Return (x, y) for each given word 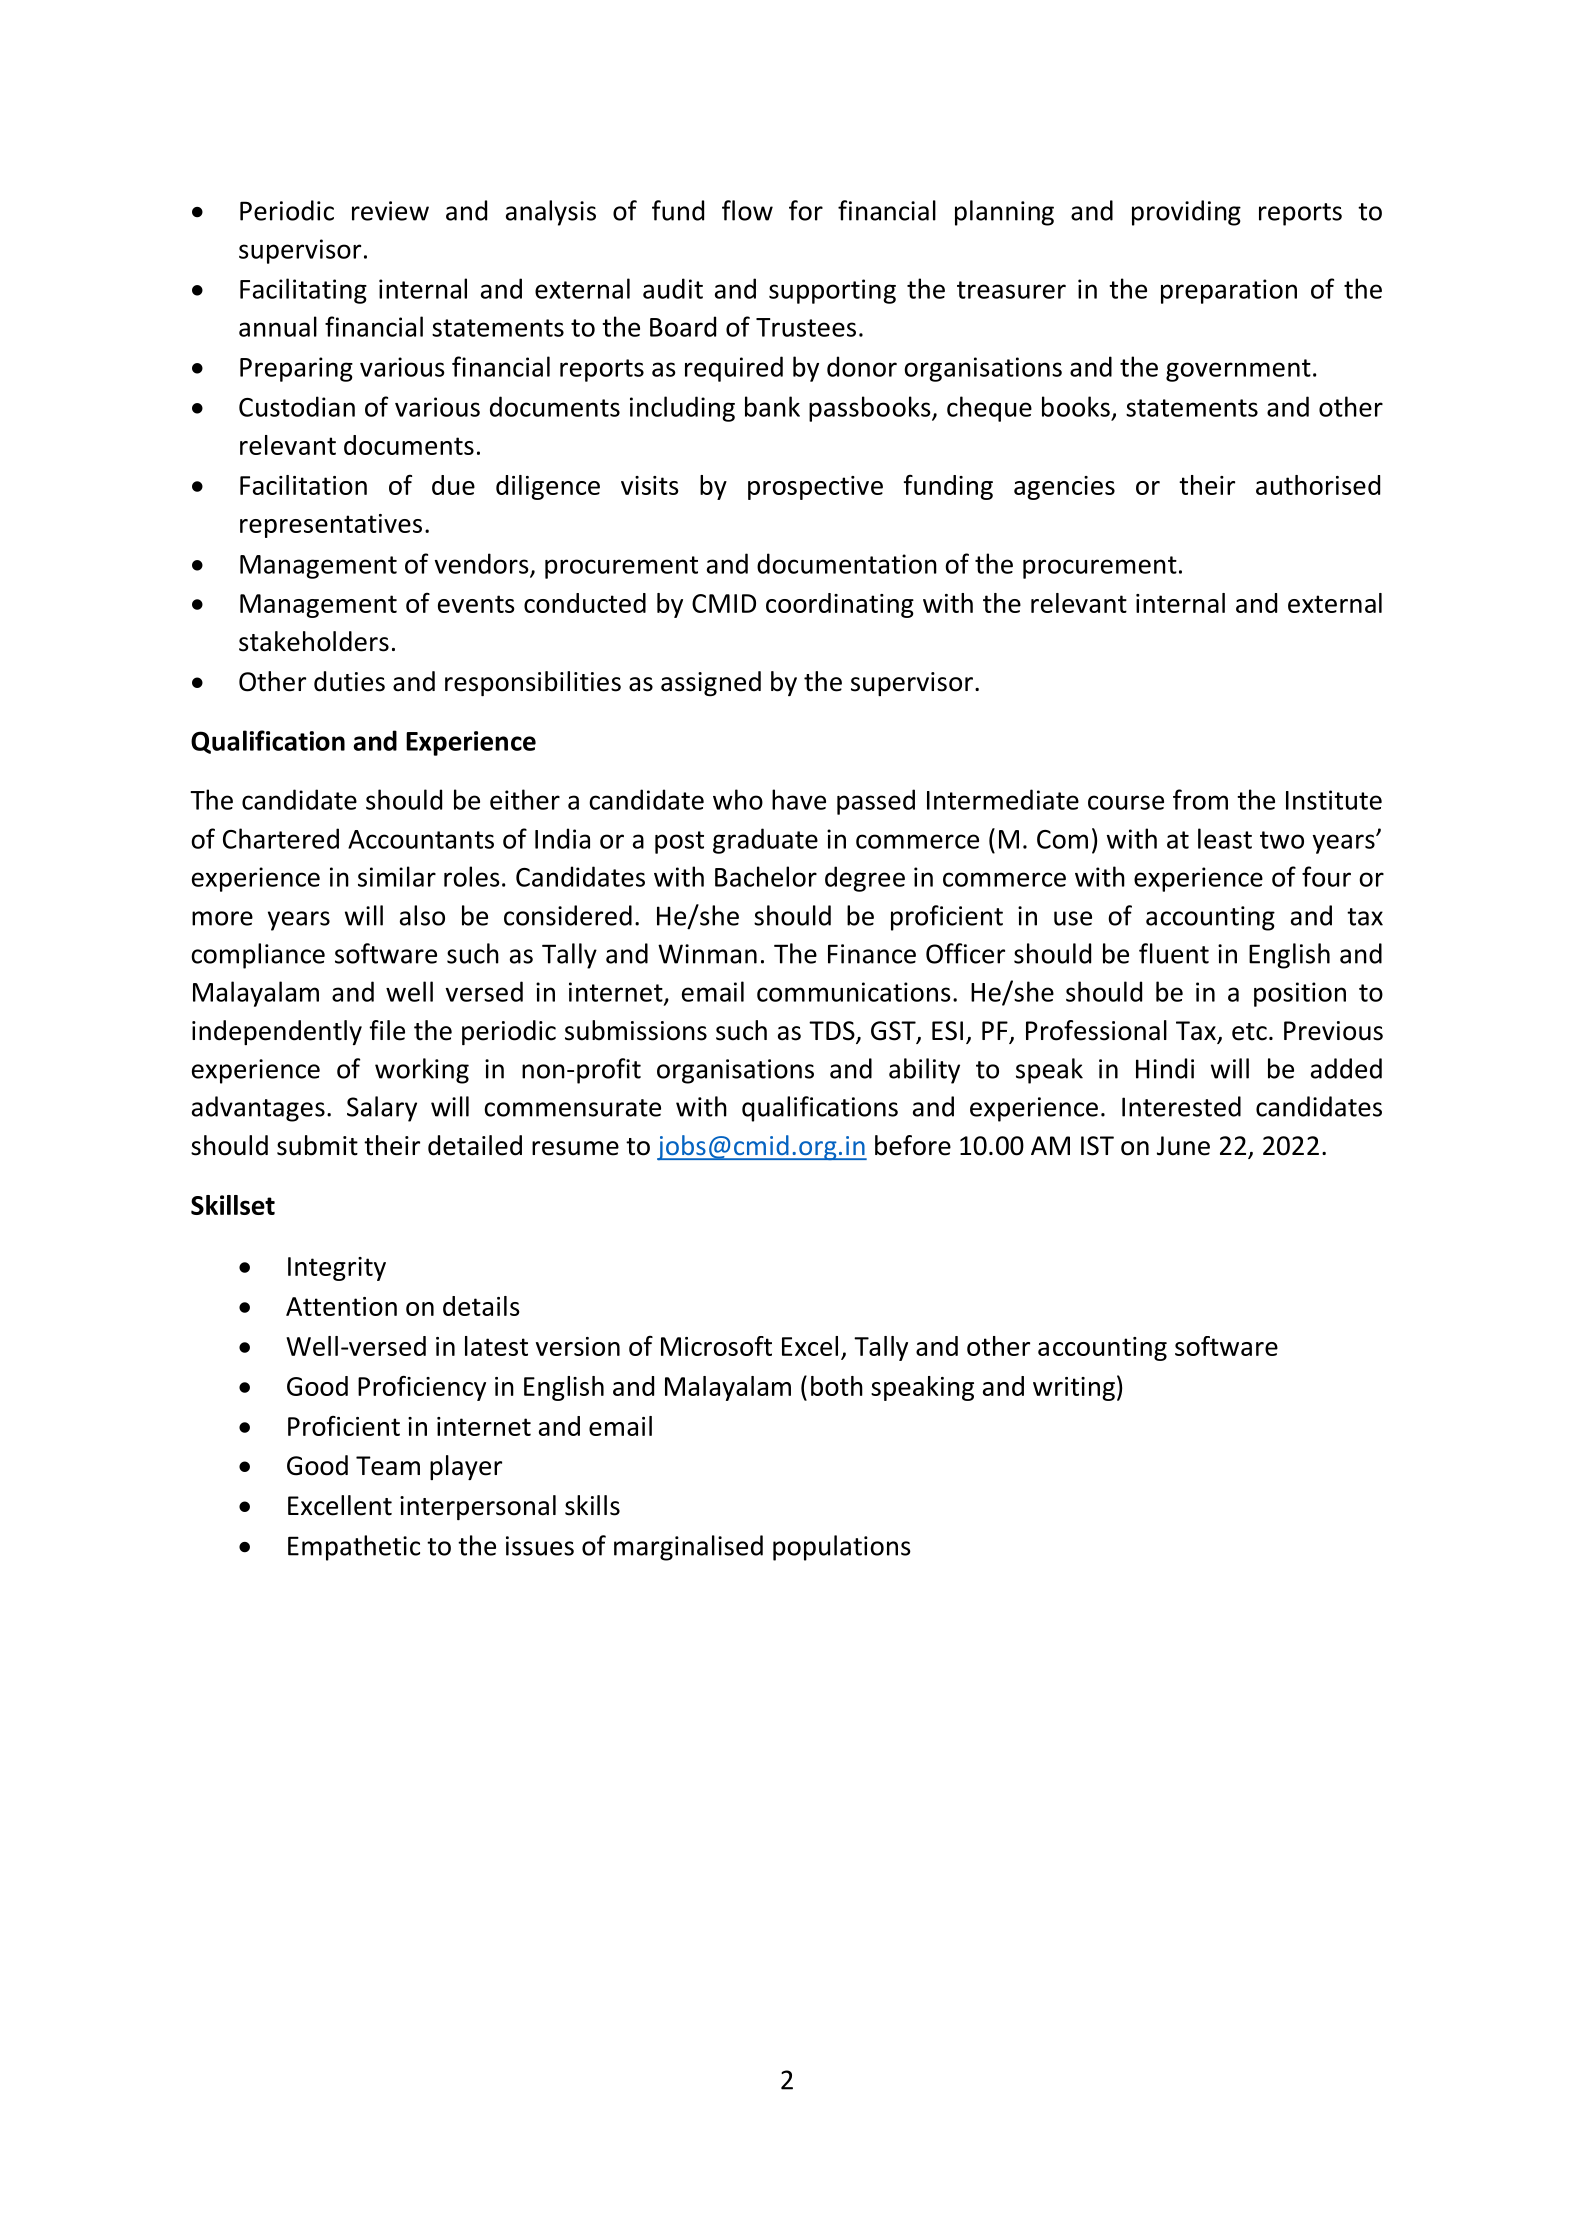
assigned (711, 683)
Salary (382, 1109)
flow (747, 210)
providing (1186, 213)
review (390, 211)
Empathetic (354, 1548)
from (1200, 799)
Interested (1181, 1106)
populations (842, 1548)
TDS (833, 1032)
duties (349, 681)
